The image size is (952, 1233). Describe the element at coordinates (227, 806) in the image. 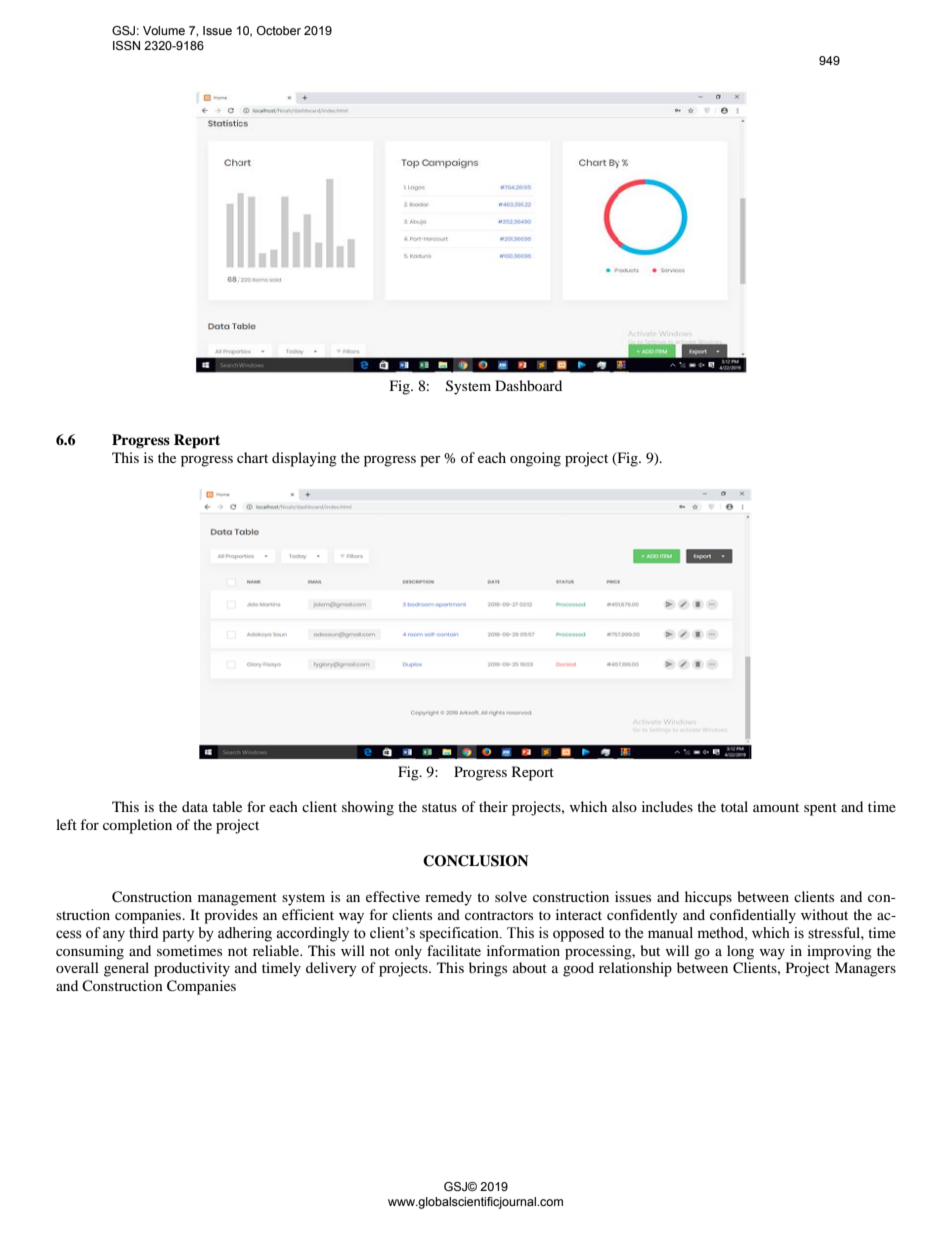

I see `table` at that location.
